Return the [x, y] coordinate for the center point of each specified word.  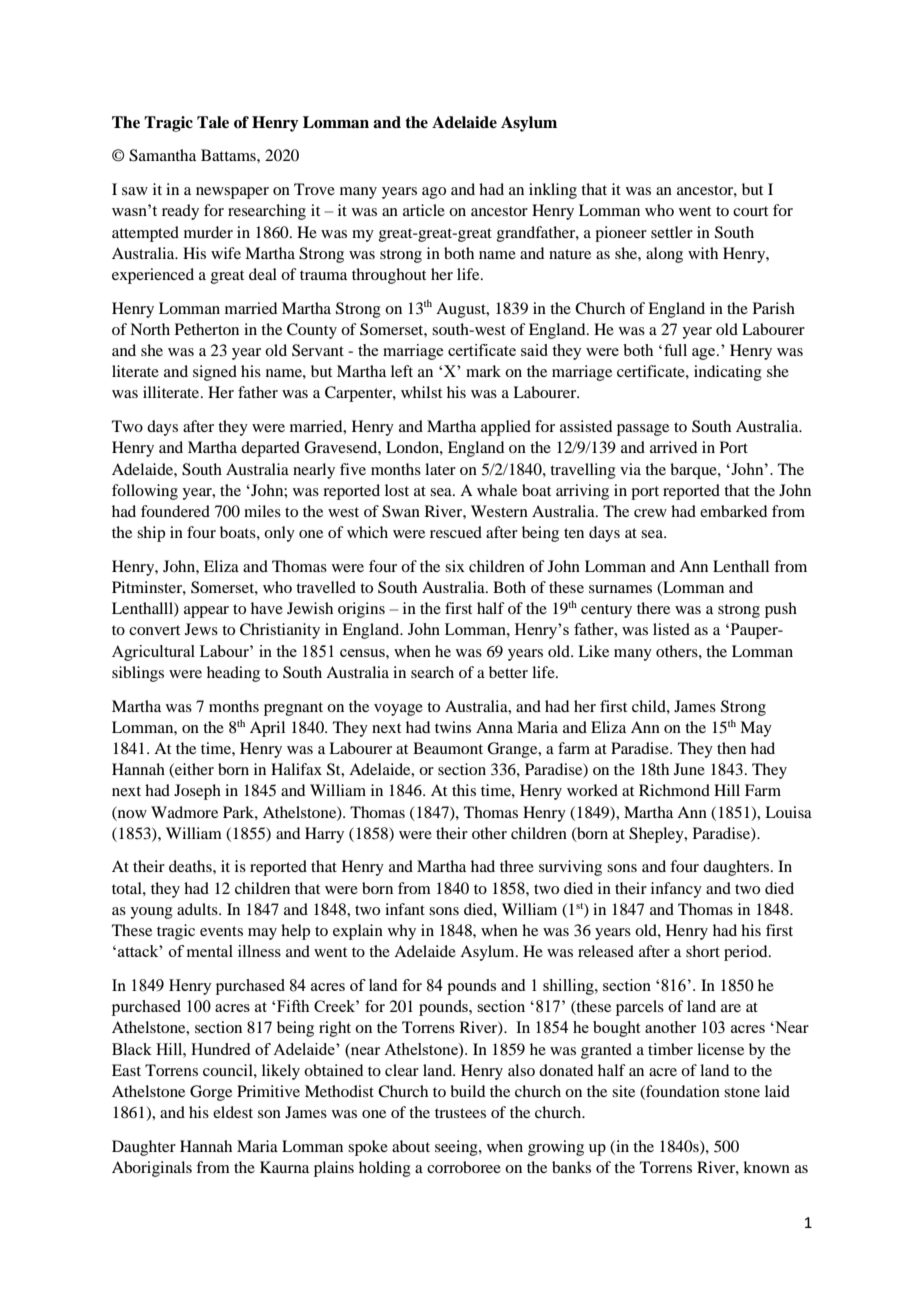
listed [671, 629]
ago [434, 193]
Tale [213, 122]
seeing [457, 1148]
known [766, 1167]
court [750, 211]
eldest [233, 1112]
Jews [201, 629]
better [508, 672]
